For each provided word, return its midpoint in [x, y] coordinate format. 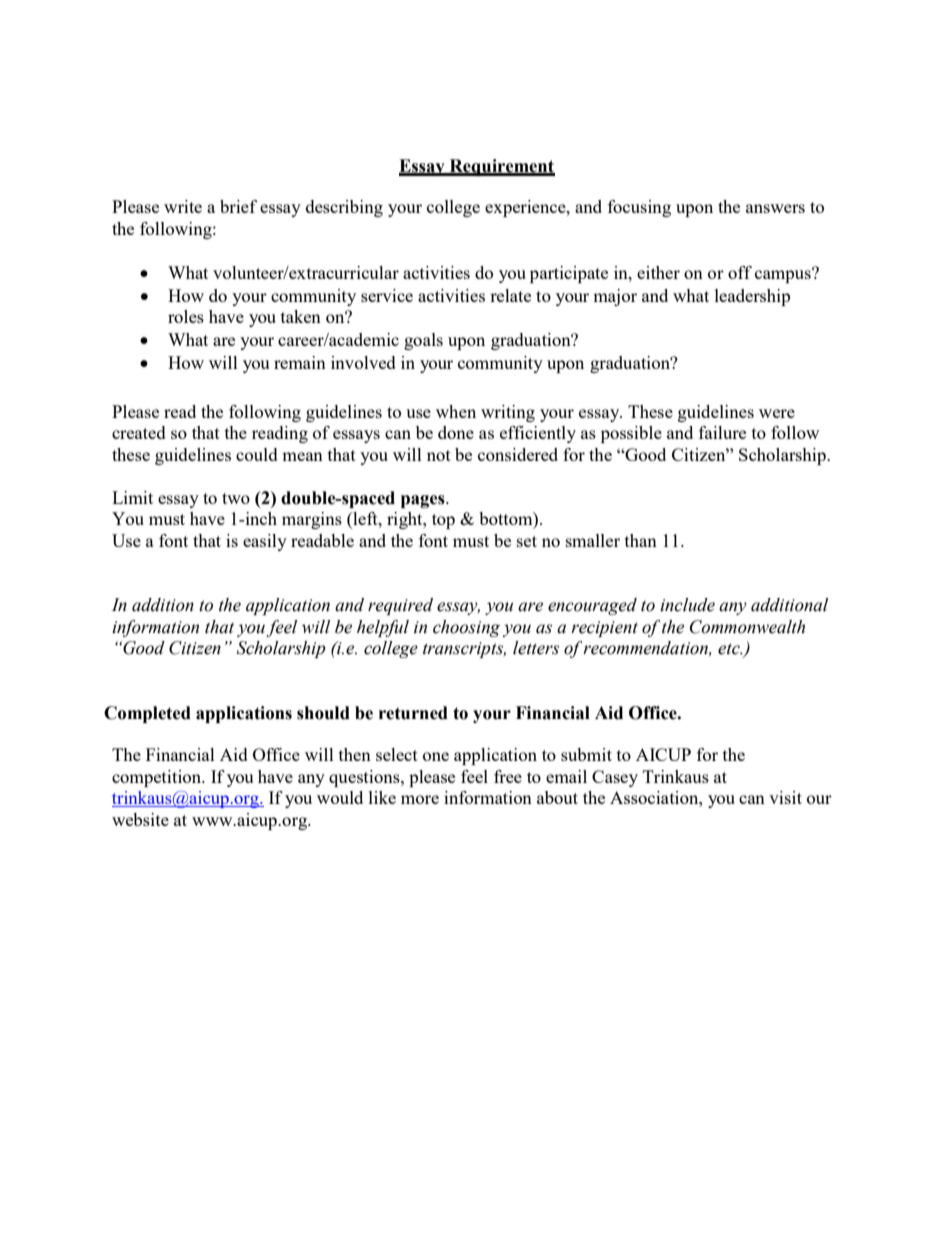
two [236, 498]
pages [424, 501]
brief [238, 206]
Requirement [501, 167]
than [641, 540]
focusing [639, 208]
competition [158, 778]
